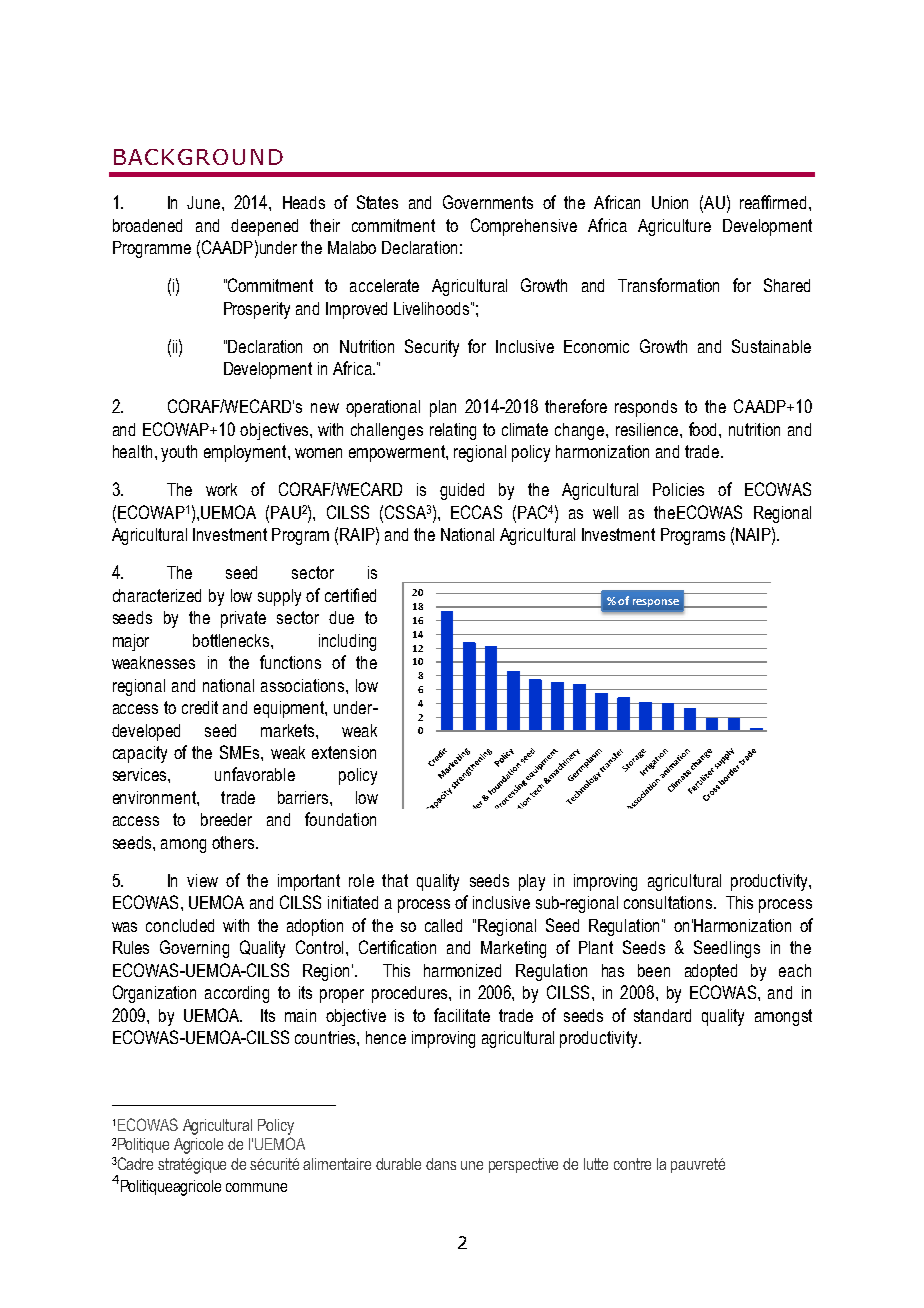 This screenshot has height=1308, width=924. I want to click on June, so click(205, 202).
